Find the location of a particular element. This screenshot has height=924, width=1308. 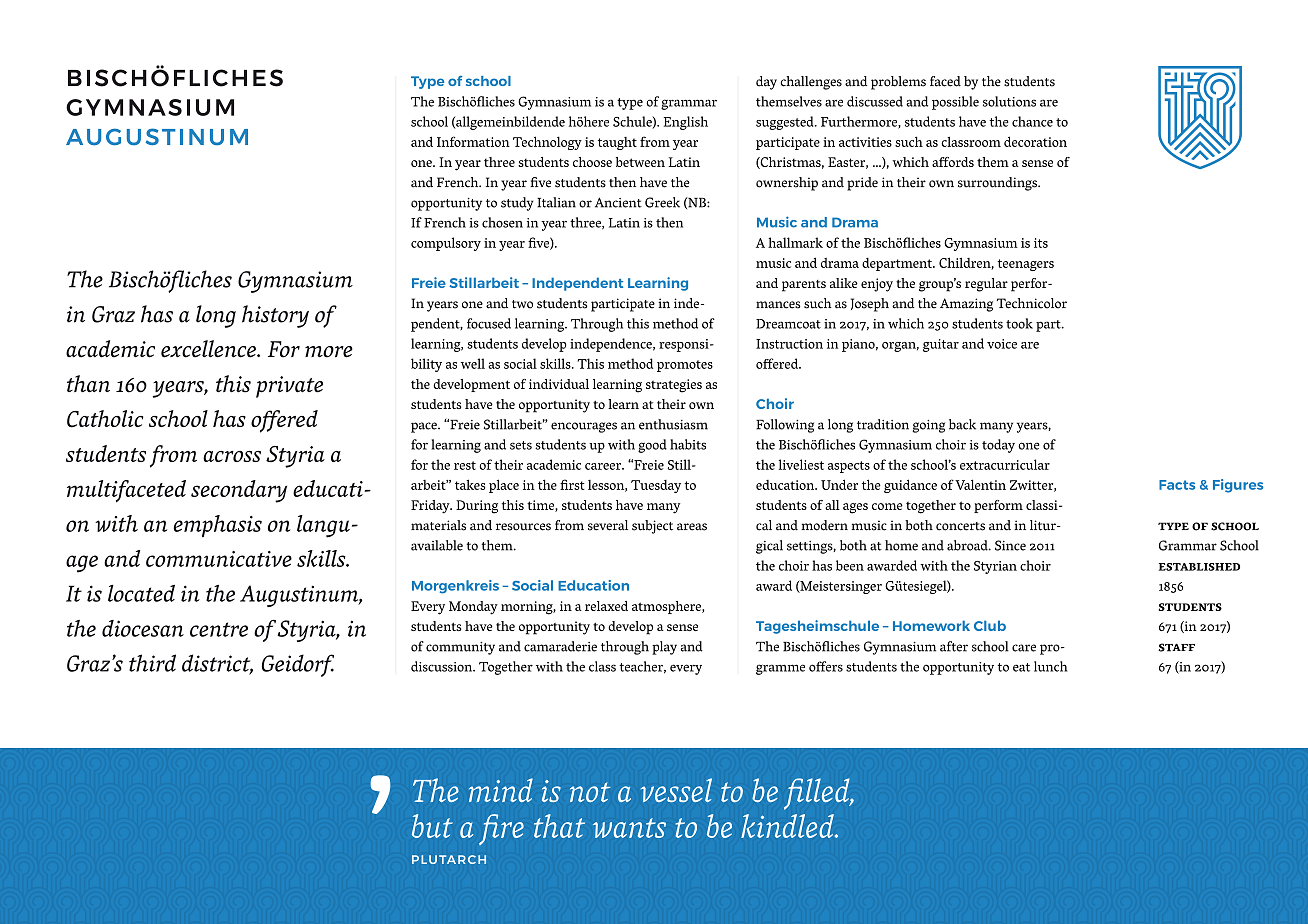

Information is located at coordinates (473, 141).
